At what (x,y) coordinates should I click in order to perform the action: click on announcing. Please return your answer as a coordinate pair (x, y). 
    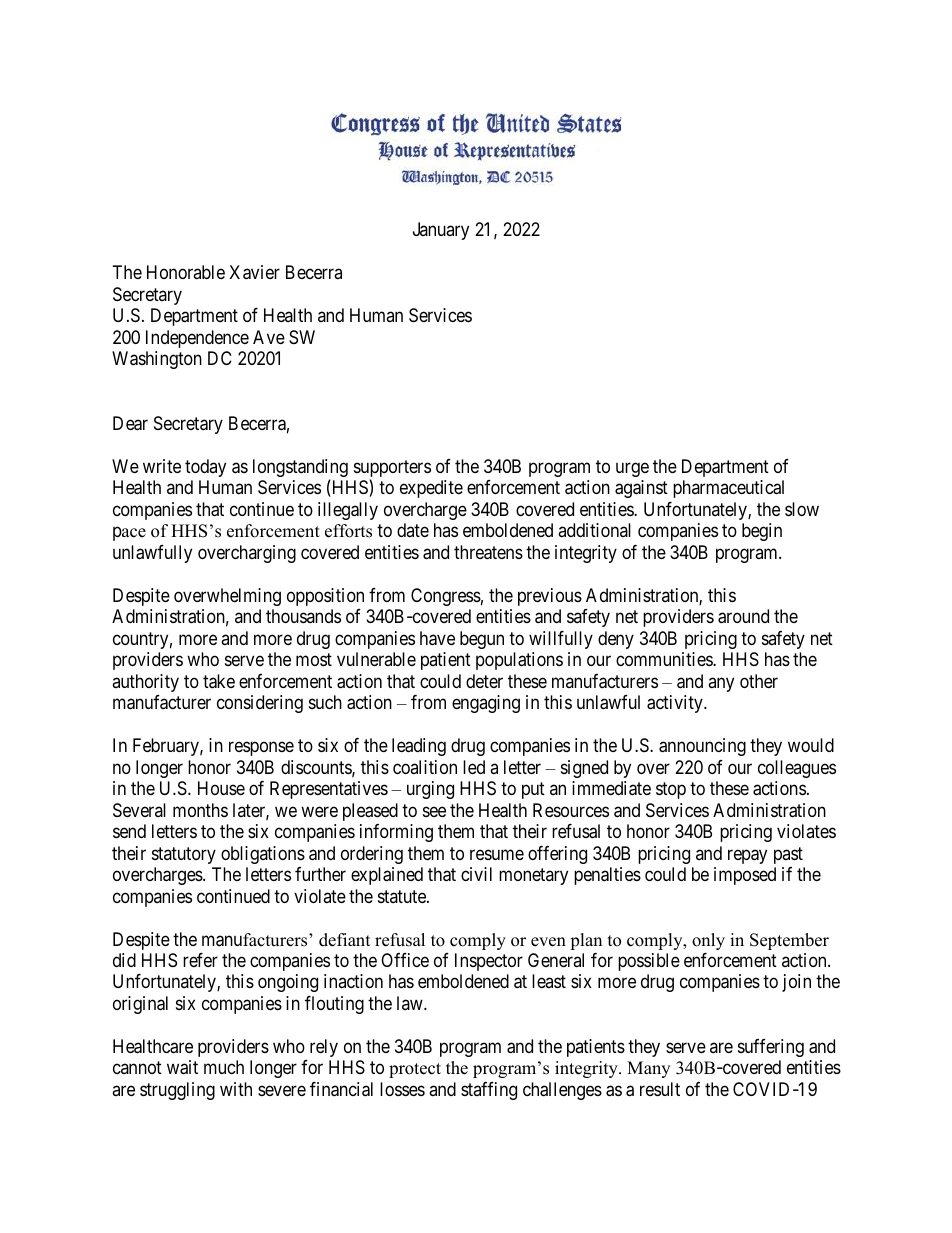
    Looking at the image, I should click on (702, 747).
